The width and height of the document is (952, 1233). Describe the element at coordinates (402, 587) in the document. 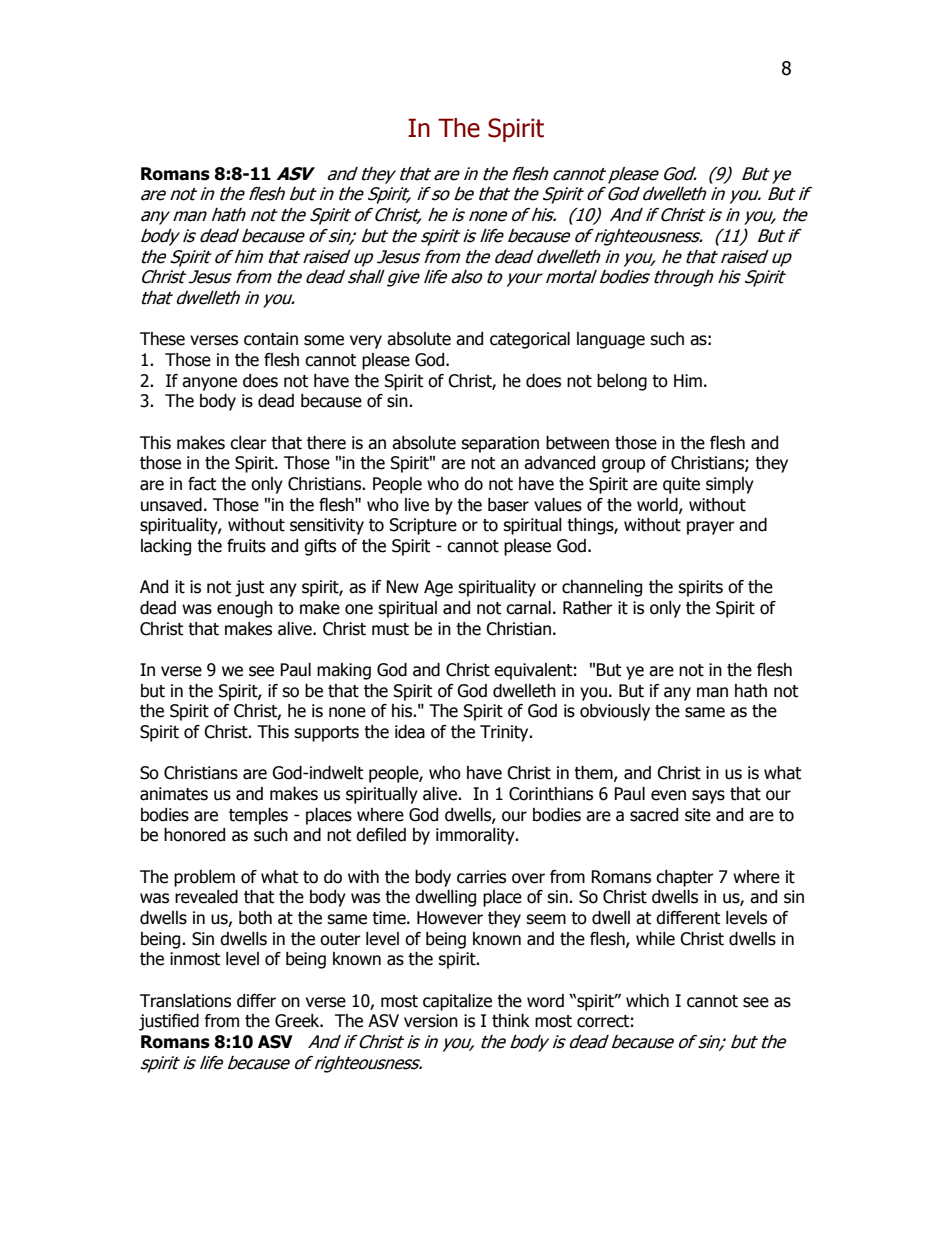

I see `New` at that location.
